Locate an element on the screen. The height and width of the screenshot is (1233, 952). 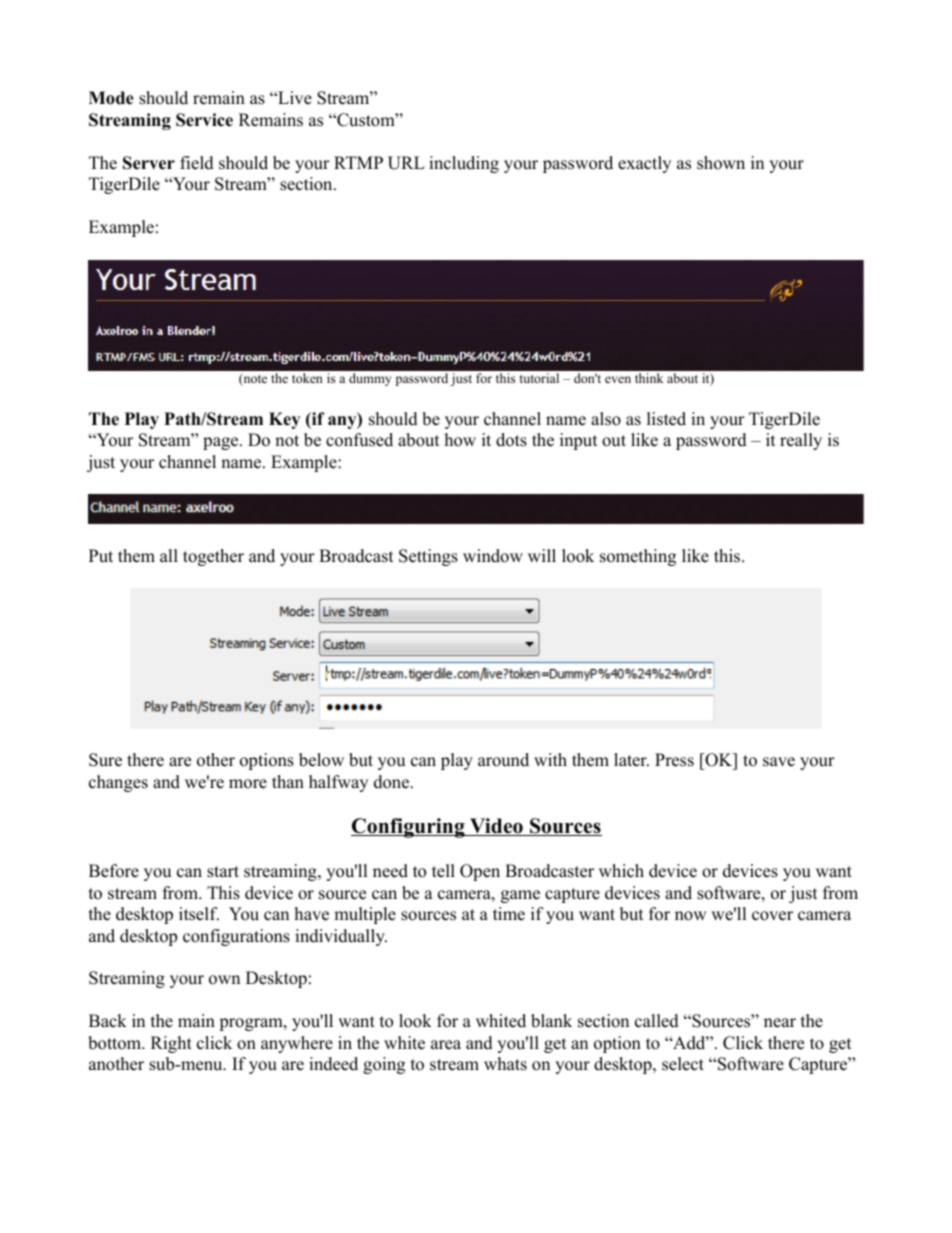
Right is located at coordinates (171, 1044).
